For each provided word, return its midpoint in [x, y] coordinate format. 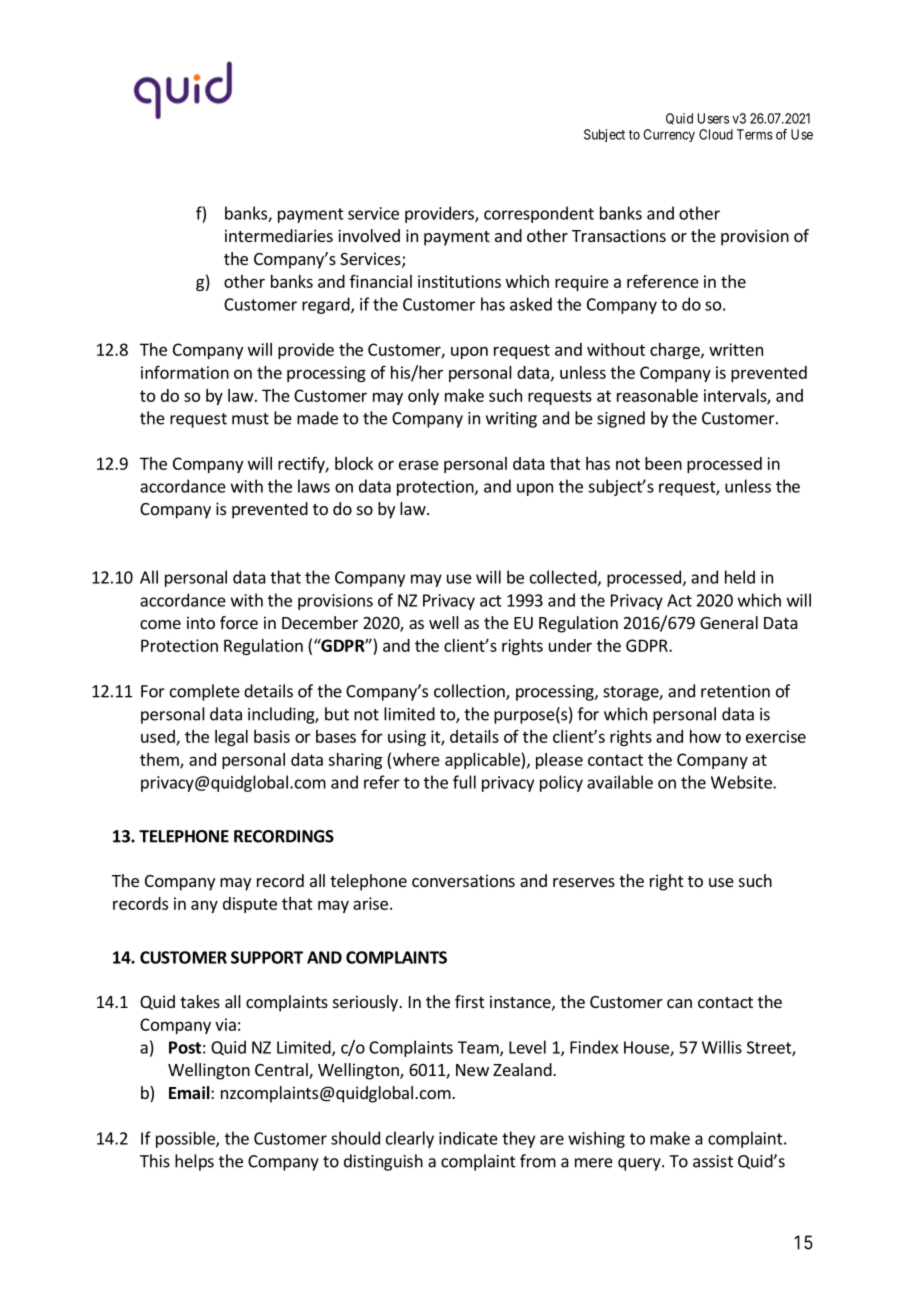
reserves [584, 882]
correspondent [539, 214]
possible [186, 1139]
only [423, 397]
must [250, 419]
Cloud [716, 134]
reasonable [657, 395]
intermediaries [279, 235]
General [729, 622]
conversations [463, 880]
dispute [250, 905]
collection [470, 692]
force [239, 622]
